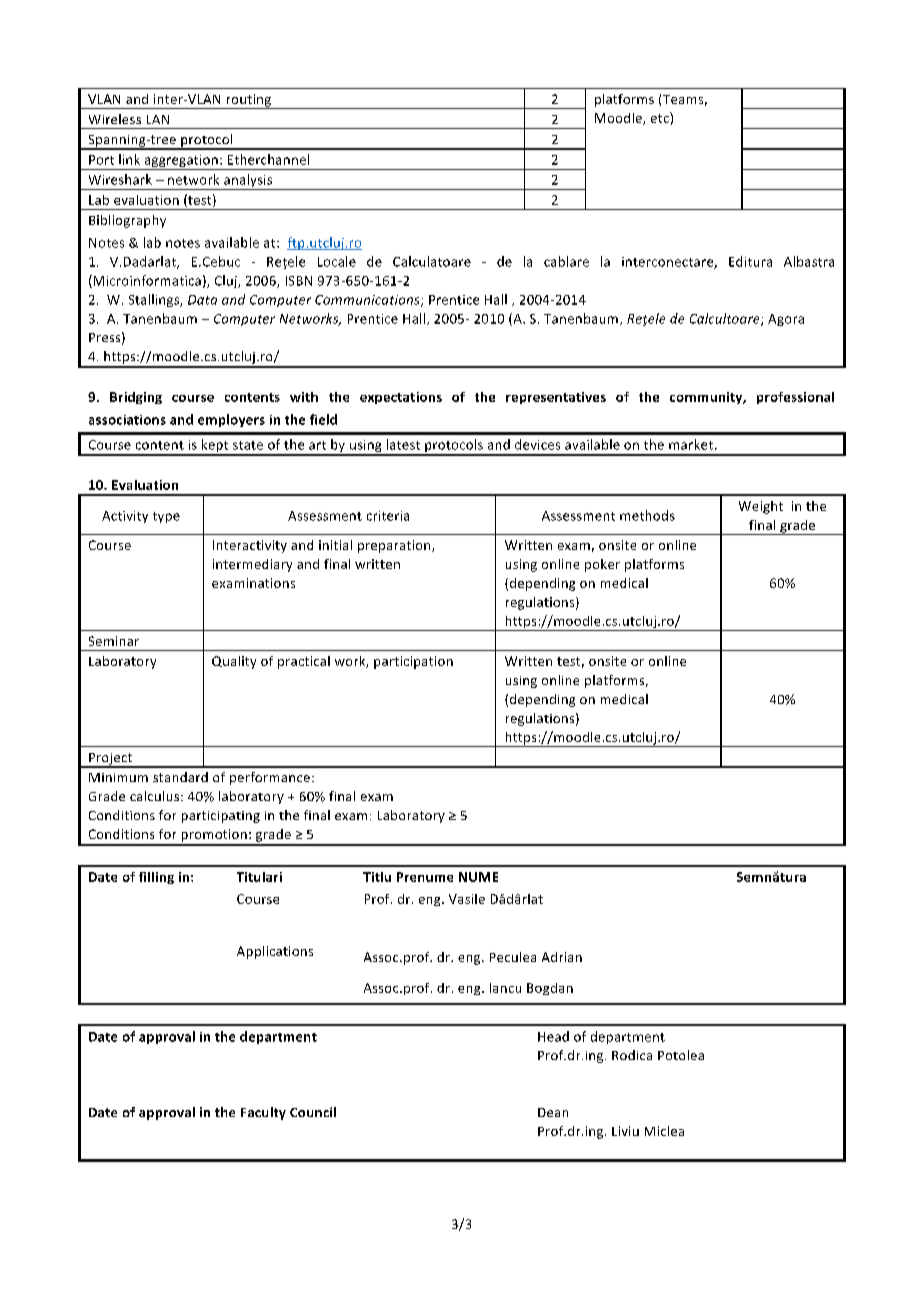  I want to click on standard, so click(180, 777).
